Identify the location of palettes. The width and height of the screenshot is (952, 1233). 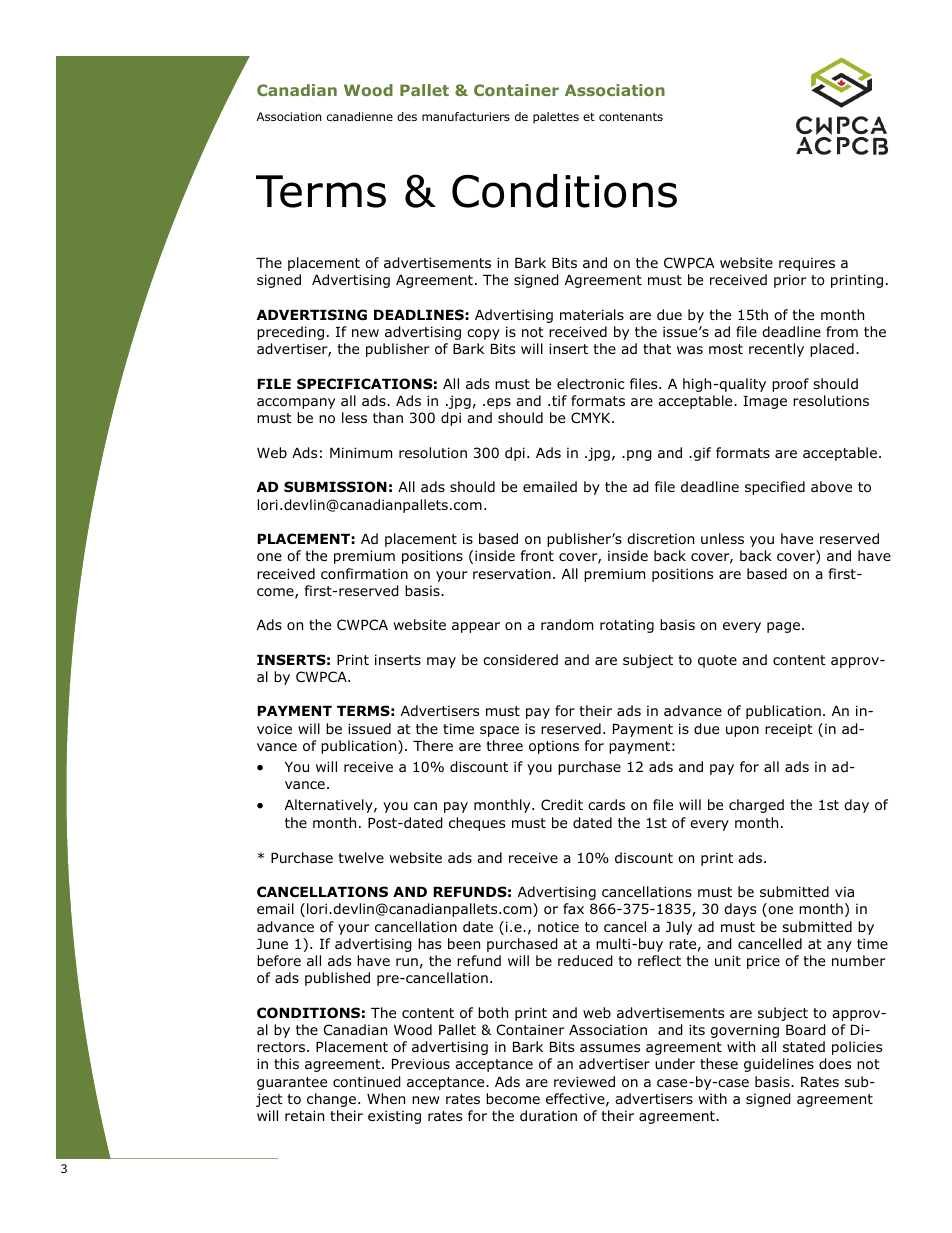
(556, 118).
